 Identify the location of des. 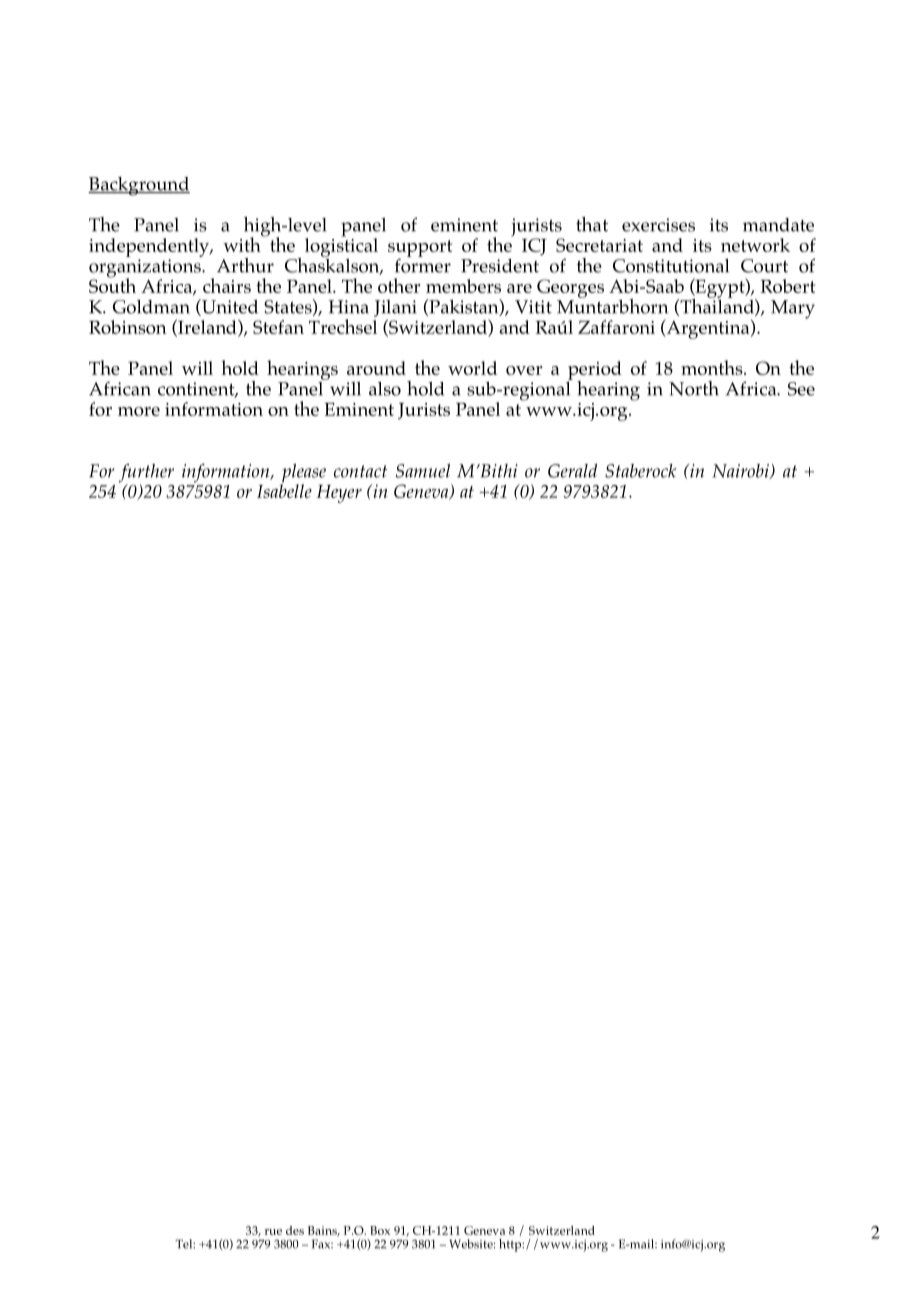
(295, 1230).
